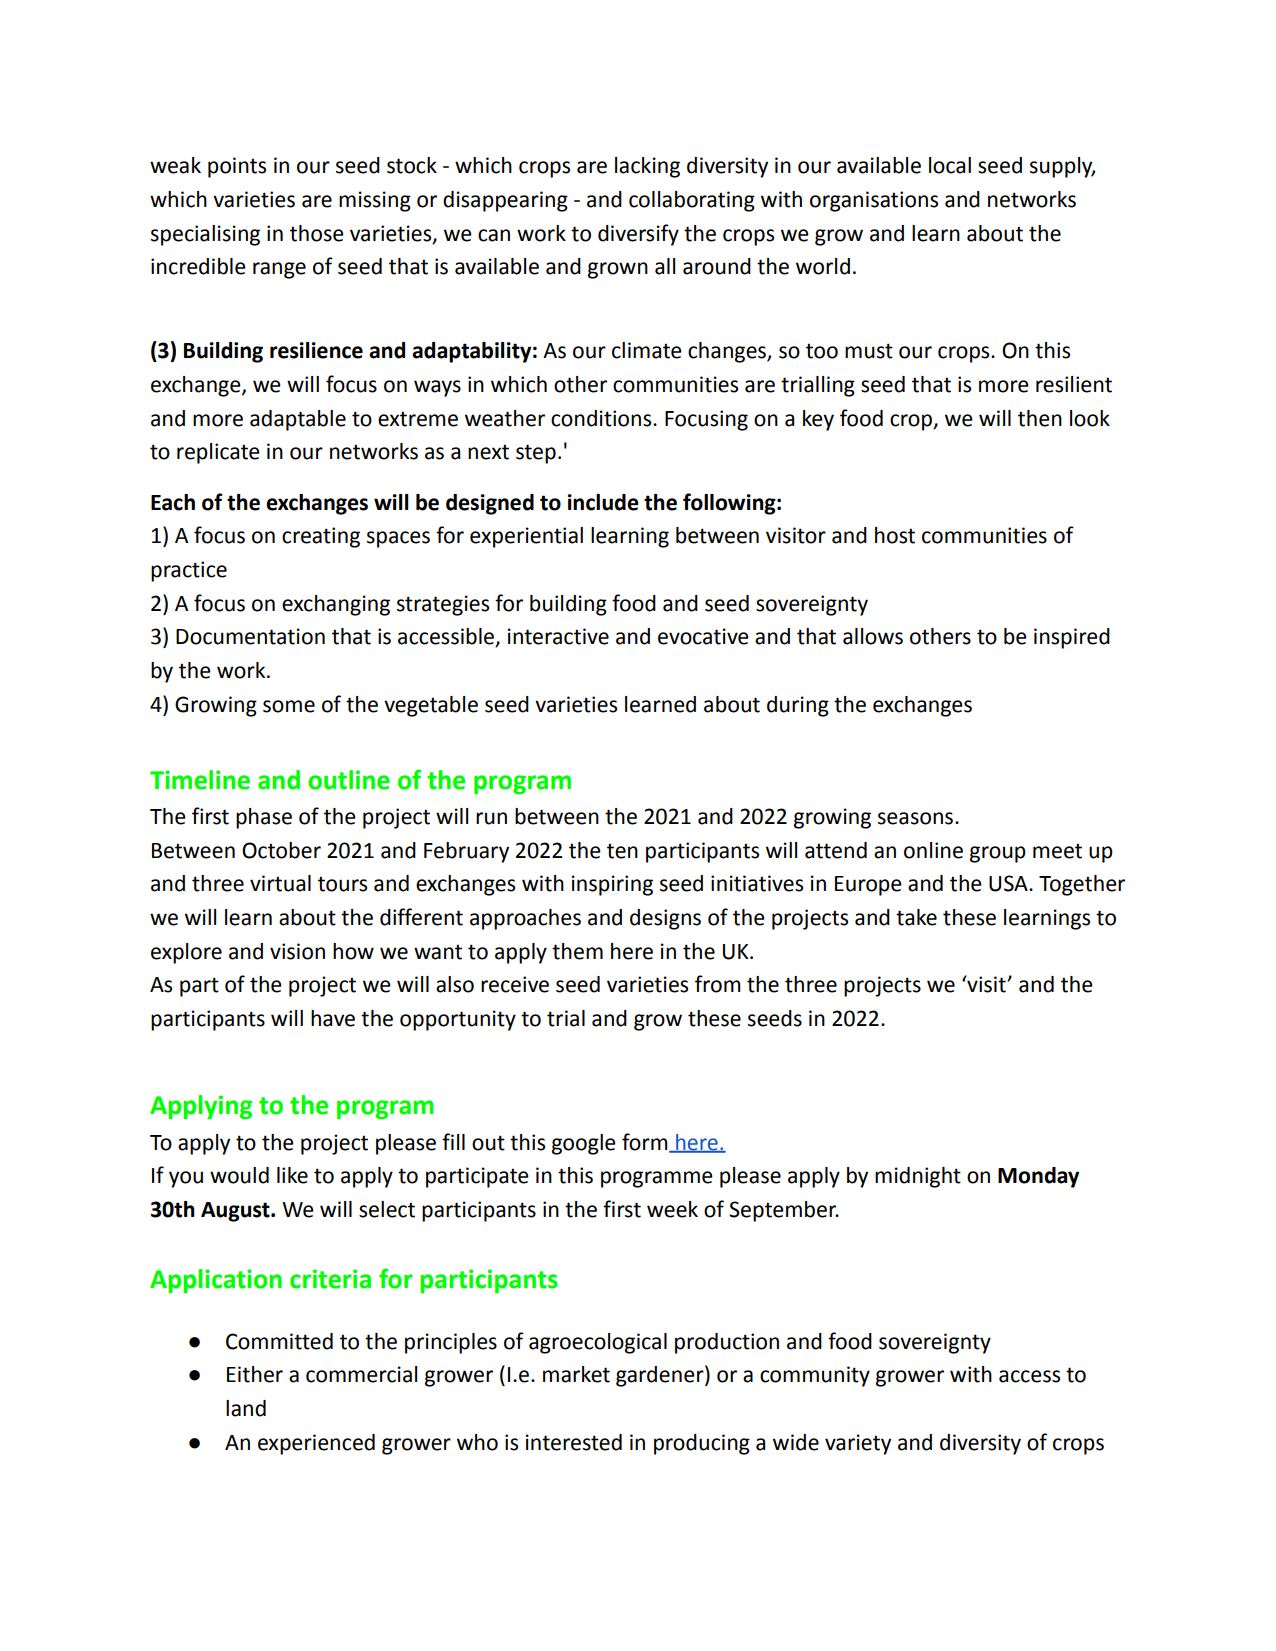  Describe the element at coordinates (317, 233) in the document. I see `those` at that location.
